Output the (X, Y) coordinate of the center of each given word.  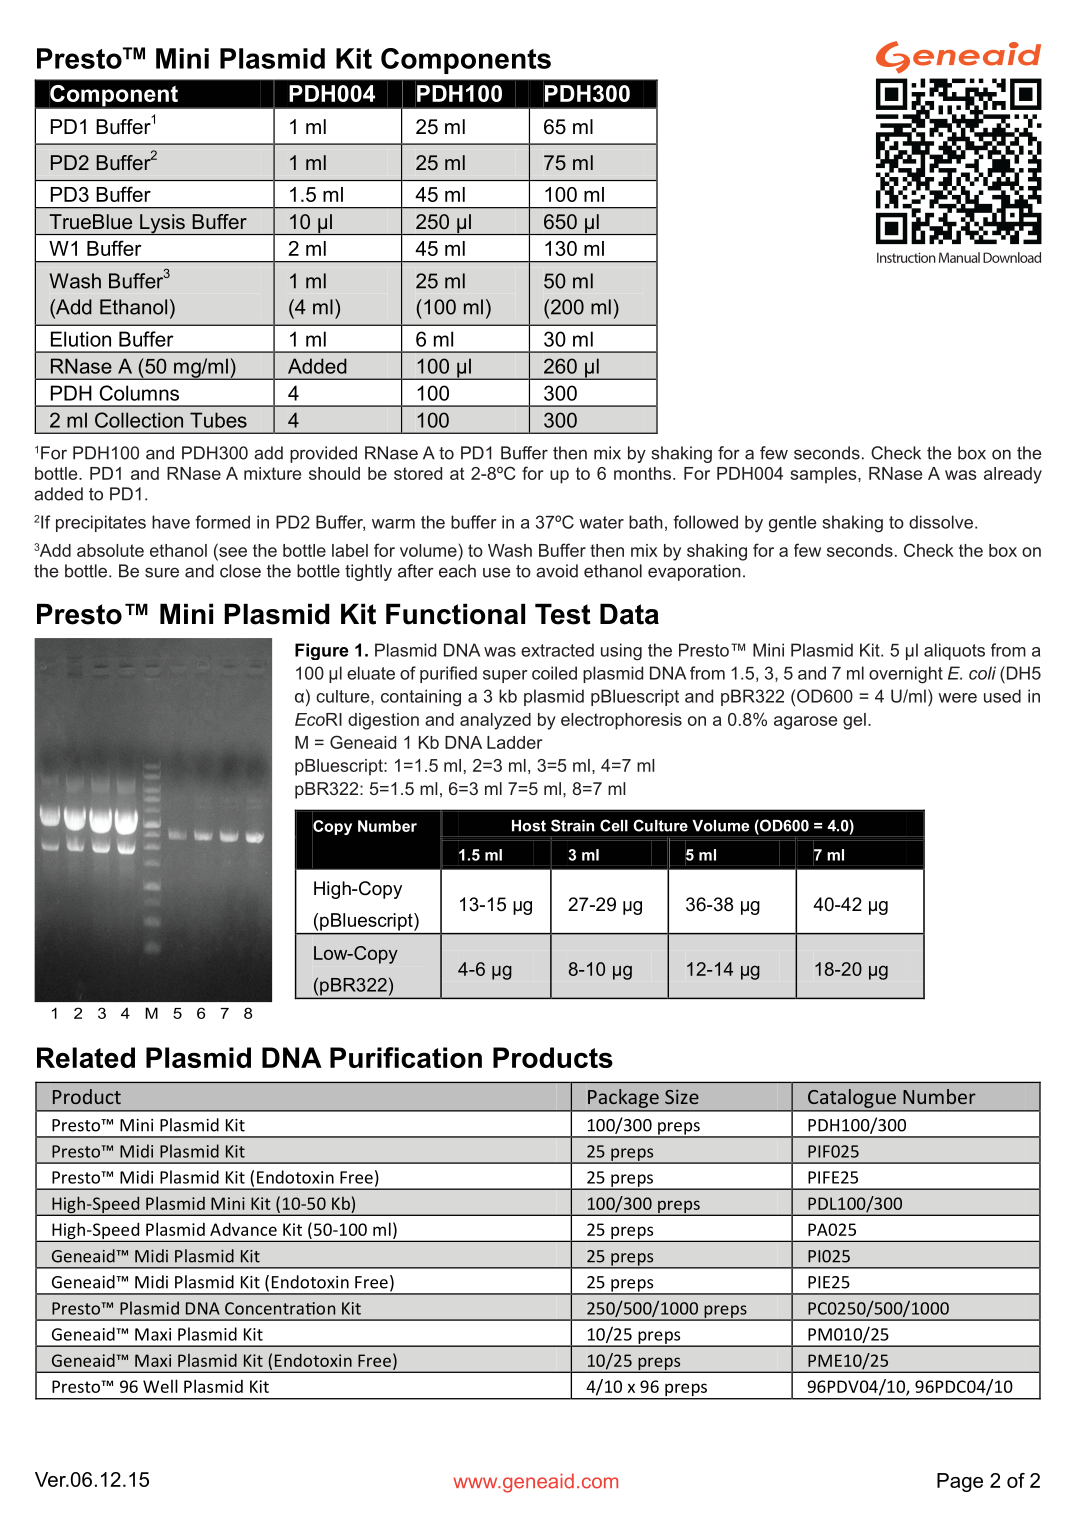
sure (162, 572)
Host (529, 826)
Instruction (906, 257)
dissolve (941, 522)
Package (623, 1098)
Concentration (280, 1308)
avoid (557, 571)
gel (854, 721)
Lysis (162, 224)
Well (160, 1386)
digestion (383, 721)
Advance (243, 1229)
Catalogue (852, 1098)
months (644, 473)
